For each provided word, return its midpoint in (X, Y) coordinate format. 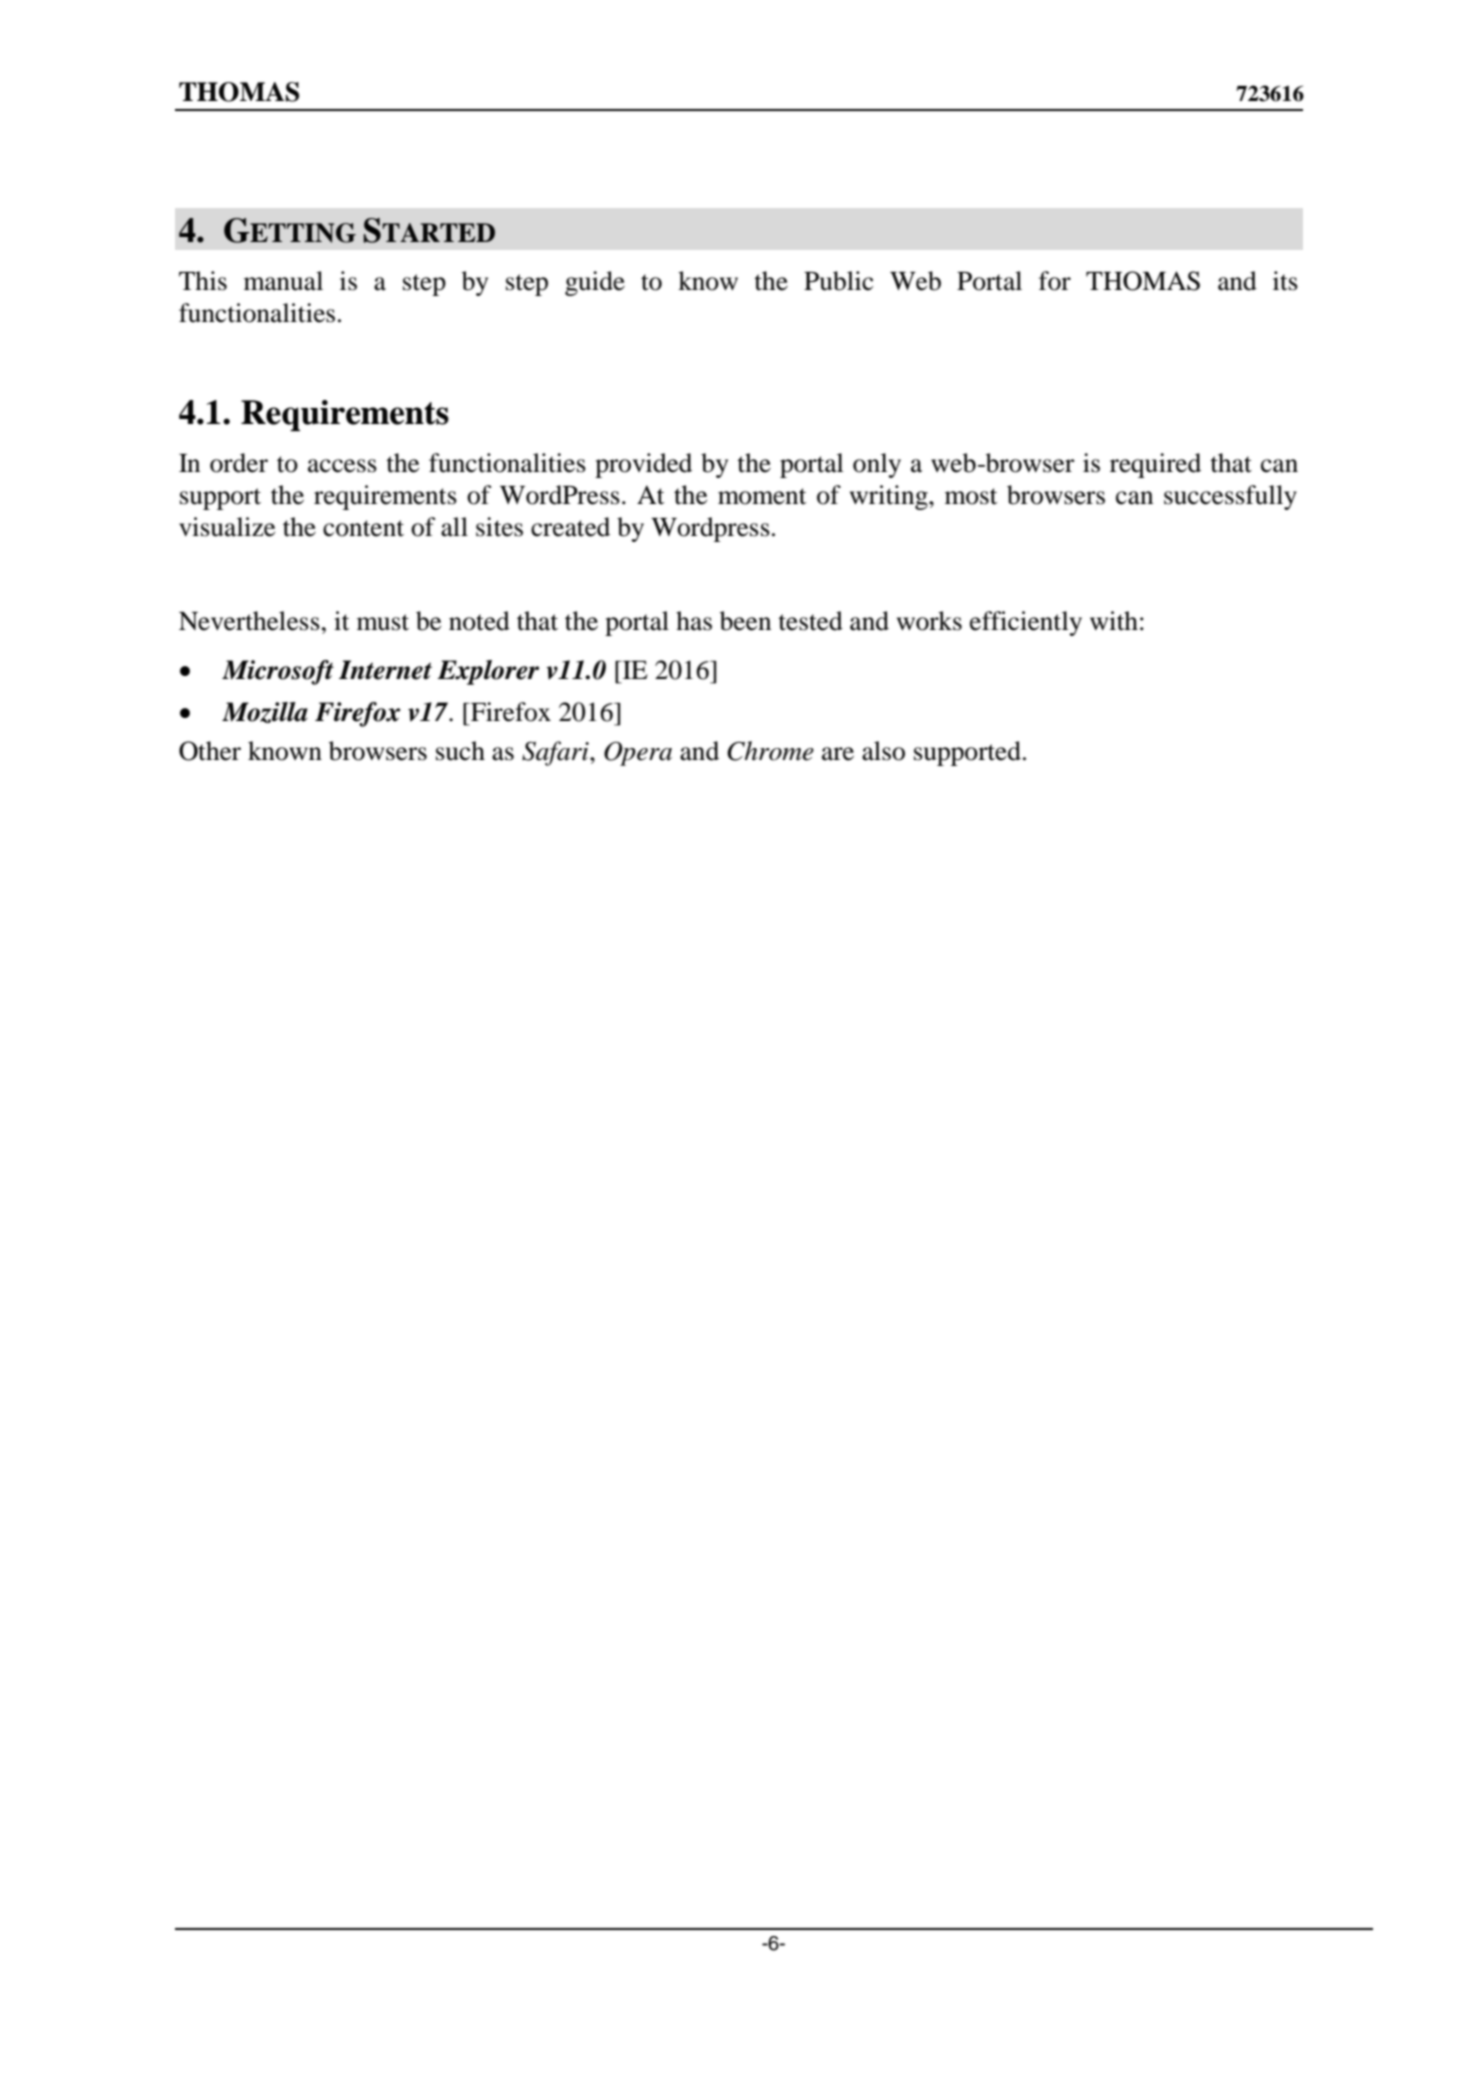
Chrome (770, 751)
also (883, 751)
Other (210, 751)
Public (838, 281)
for (1055, 281)
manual (283, 281)
